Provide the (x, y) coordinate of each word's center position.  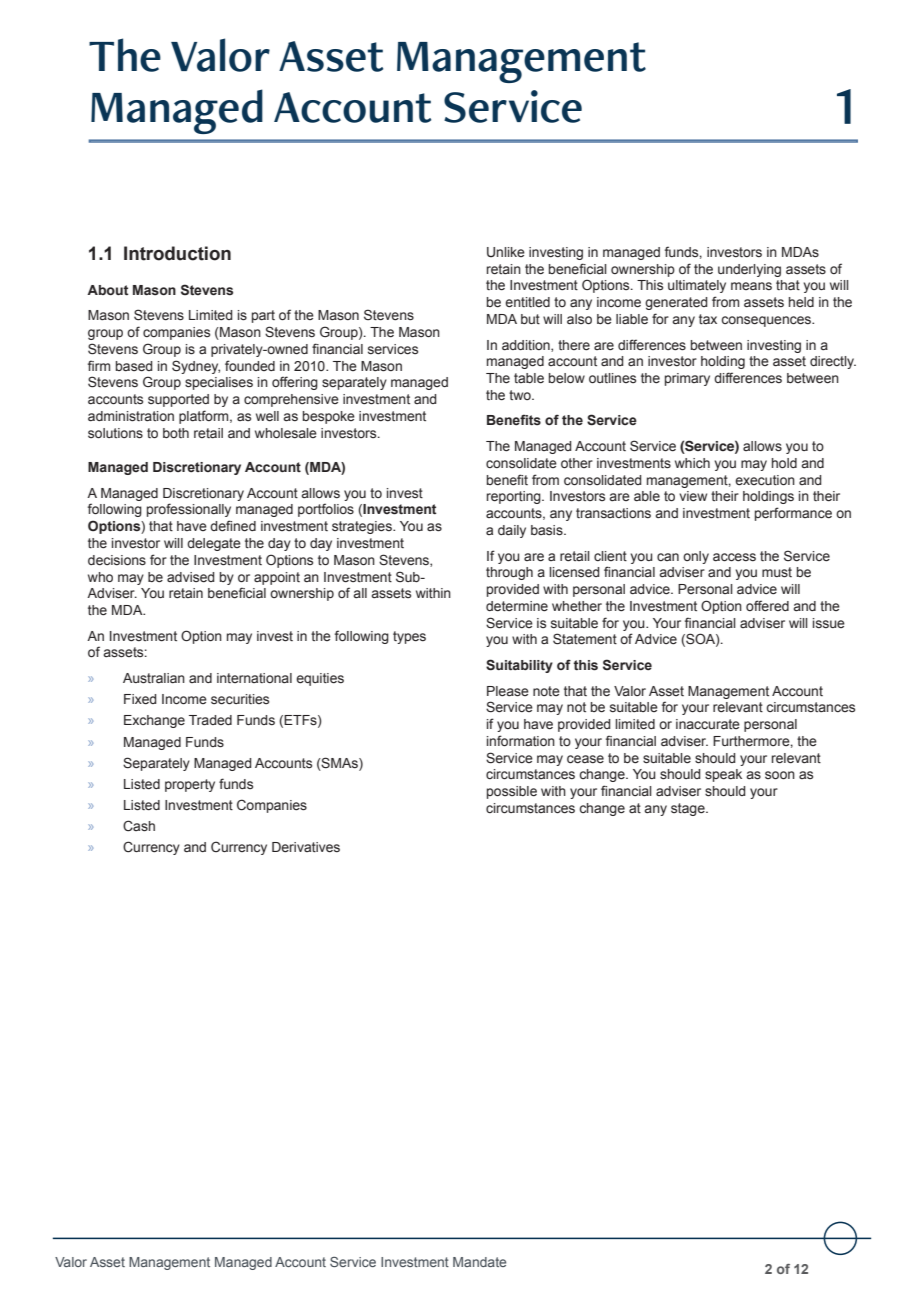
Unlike (506, 252)
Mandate (479, 1262)
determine (517, 606)
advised (191, 577)
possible (512, 792)
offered (767, 606)
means (751, 286)
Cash (139, 826)
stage (689, 809)
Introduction (177, 253)
